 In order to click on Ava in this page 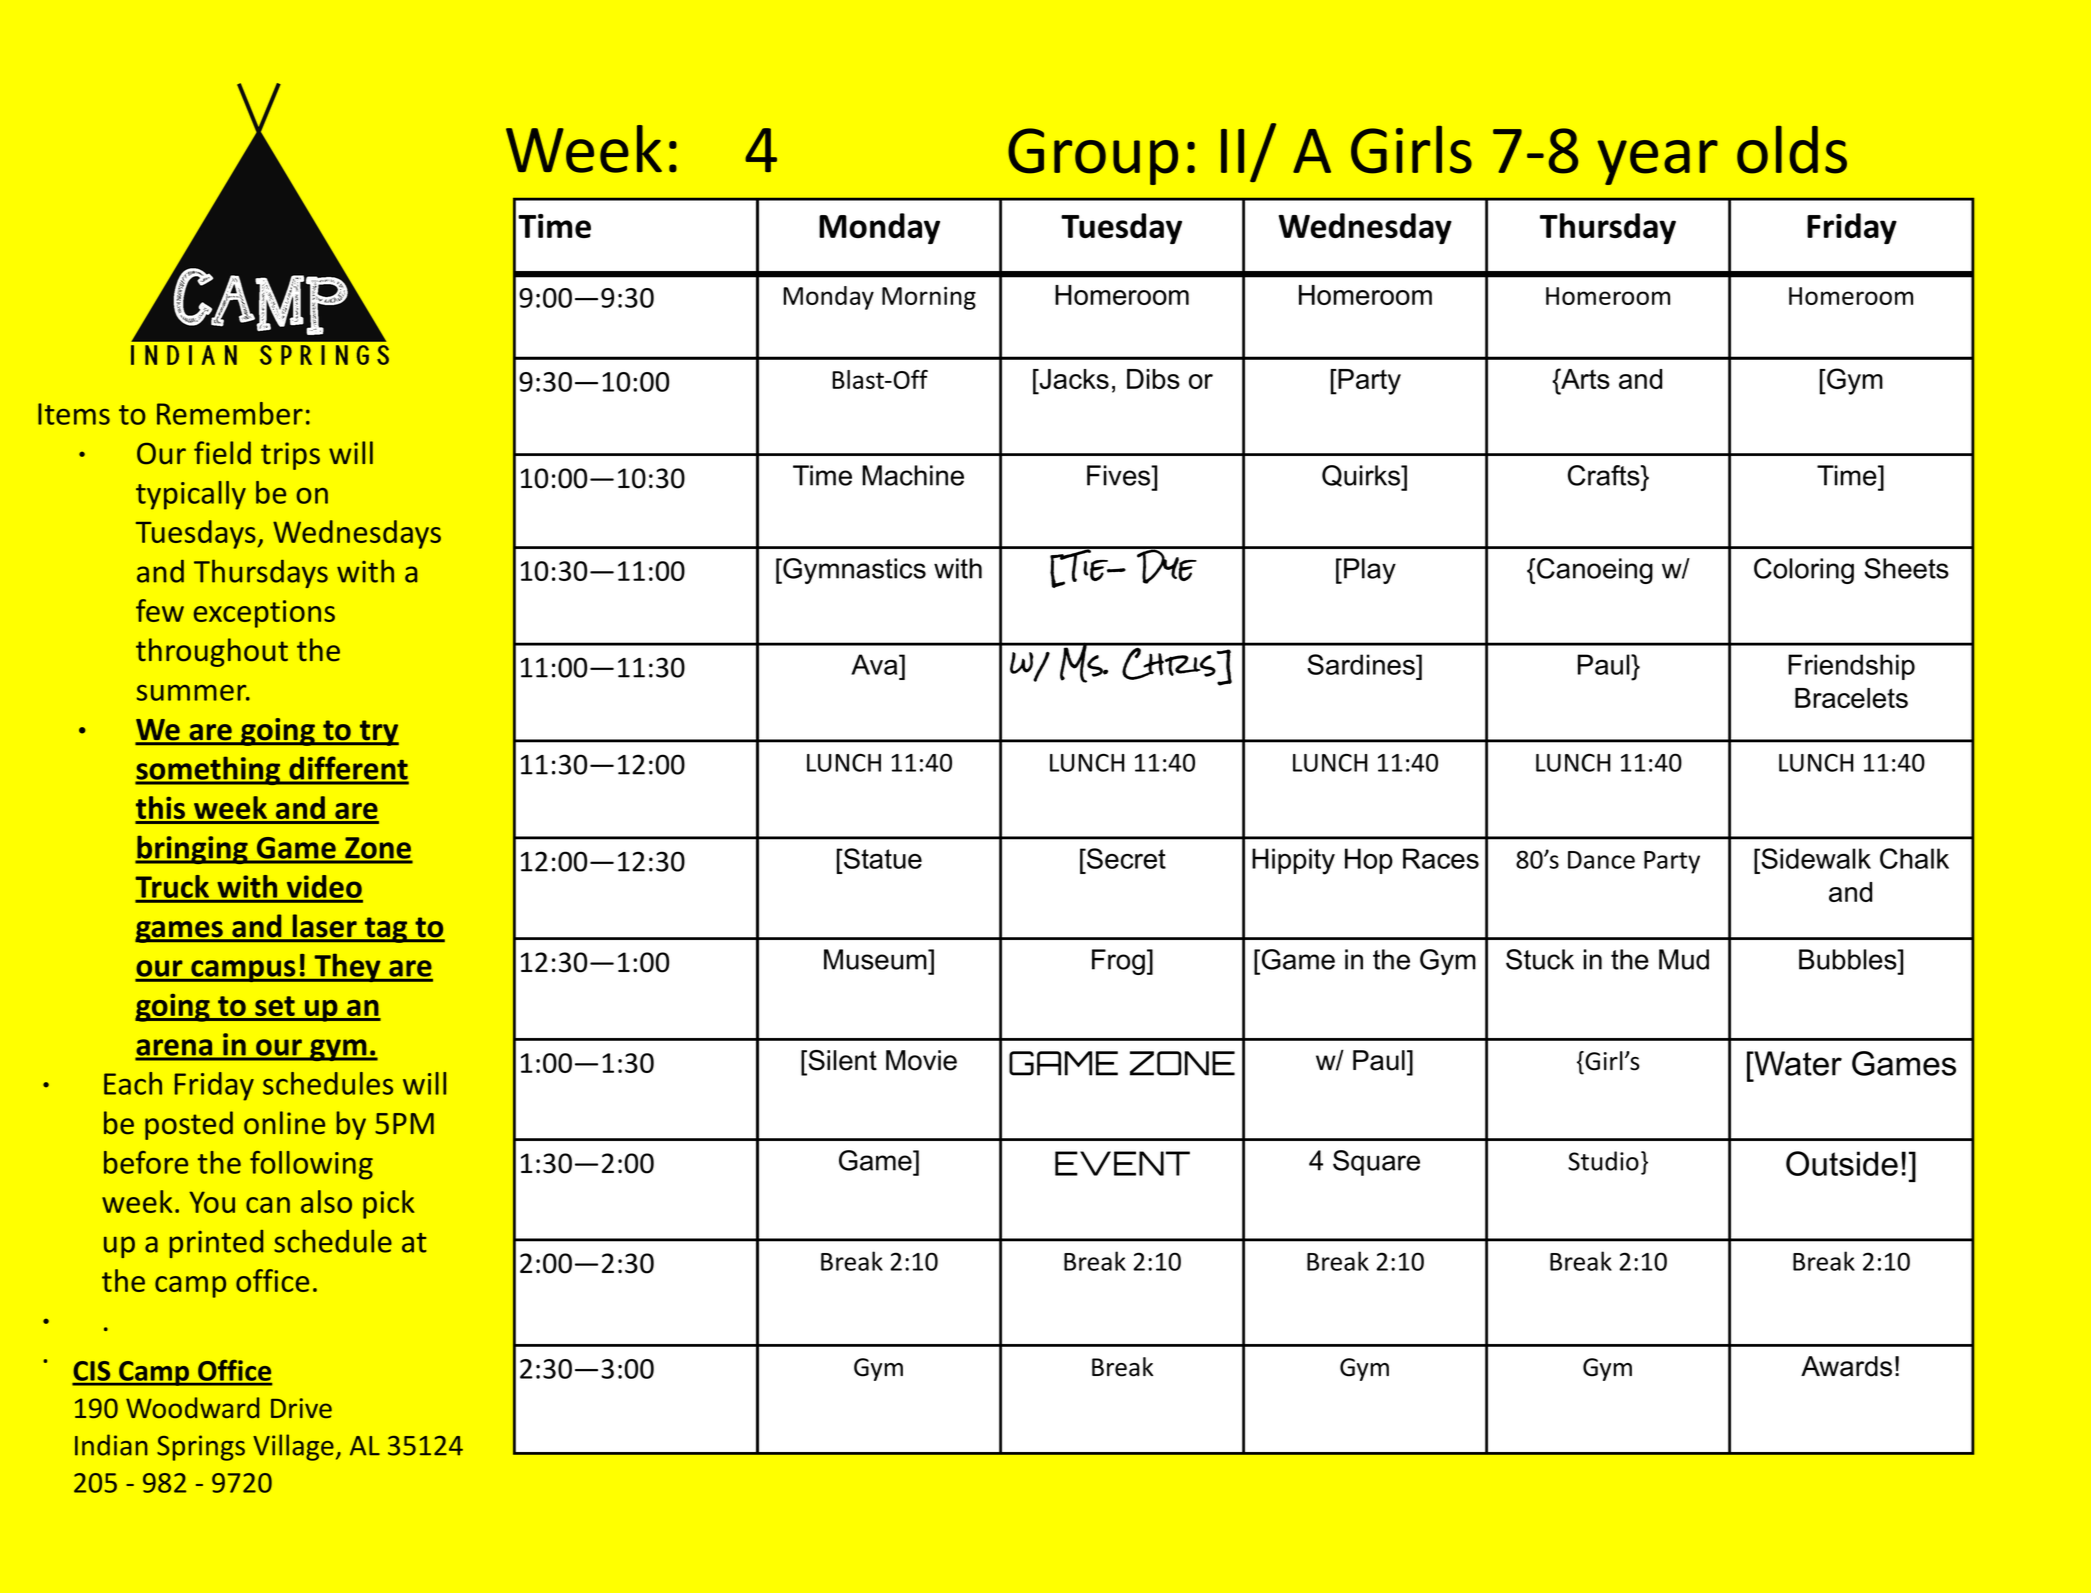, I will do `click(875, 664)`.
